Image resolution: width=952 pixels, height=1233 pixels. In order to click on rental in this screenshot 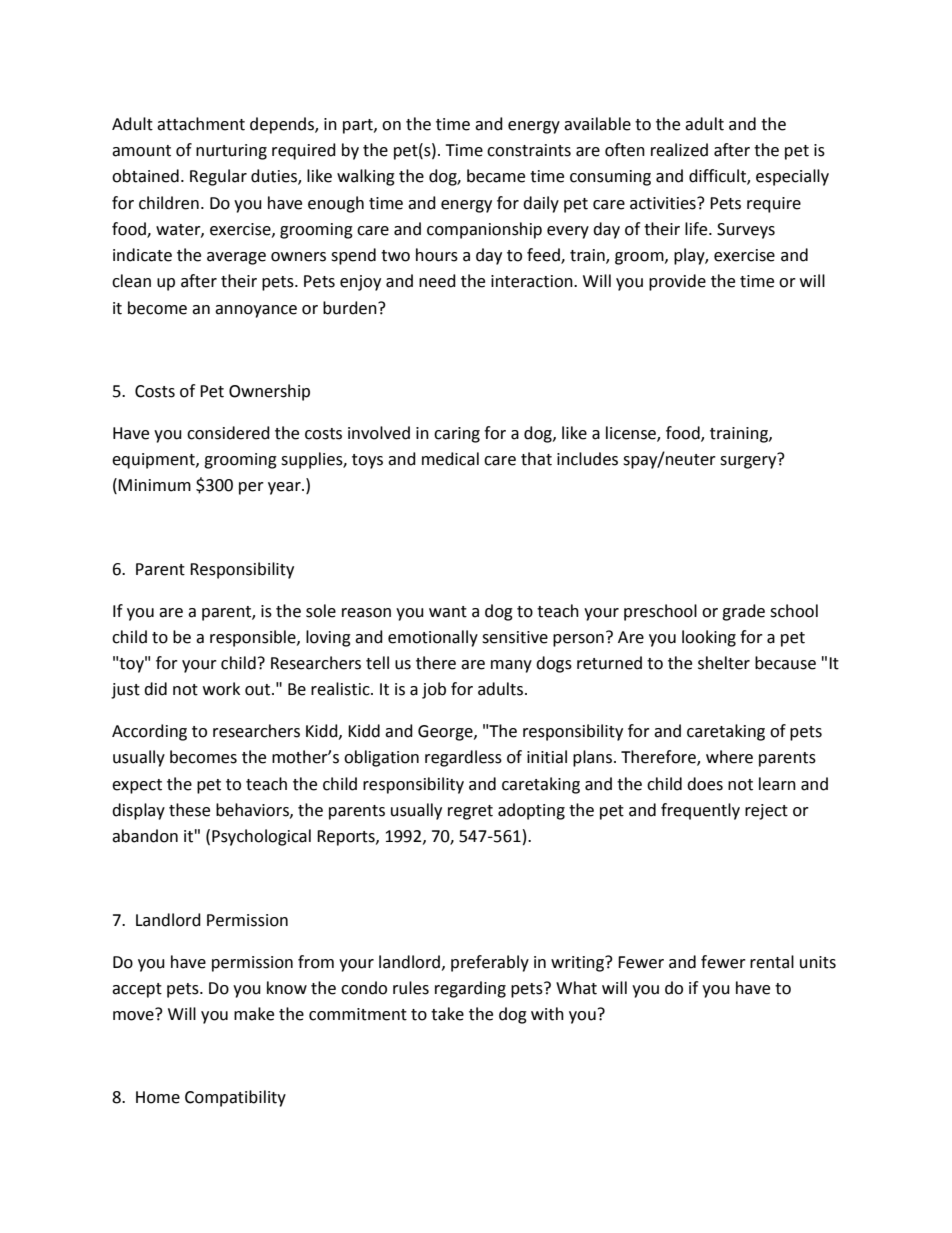, I will do `click(772, 962)`.
